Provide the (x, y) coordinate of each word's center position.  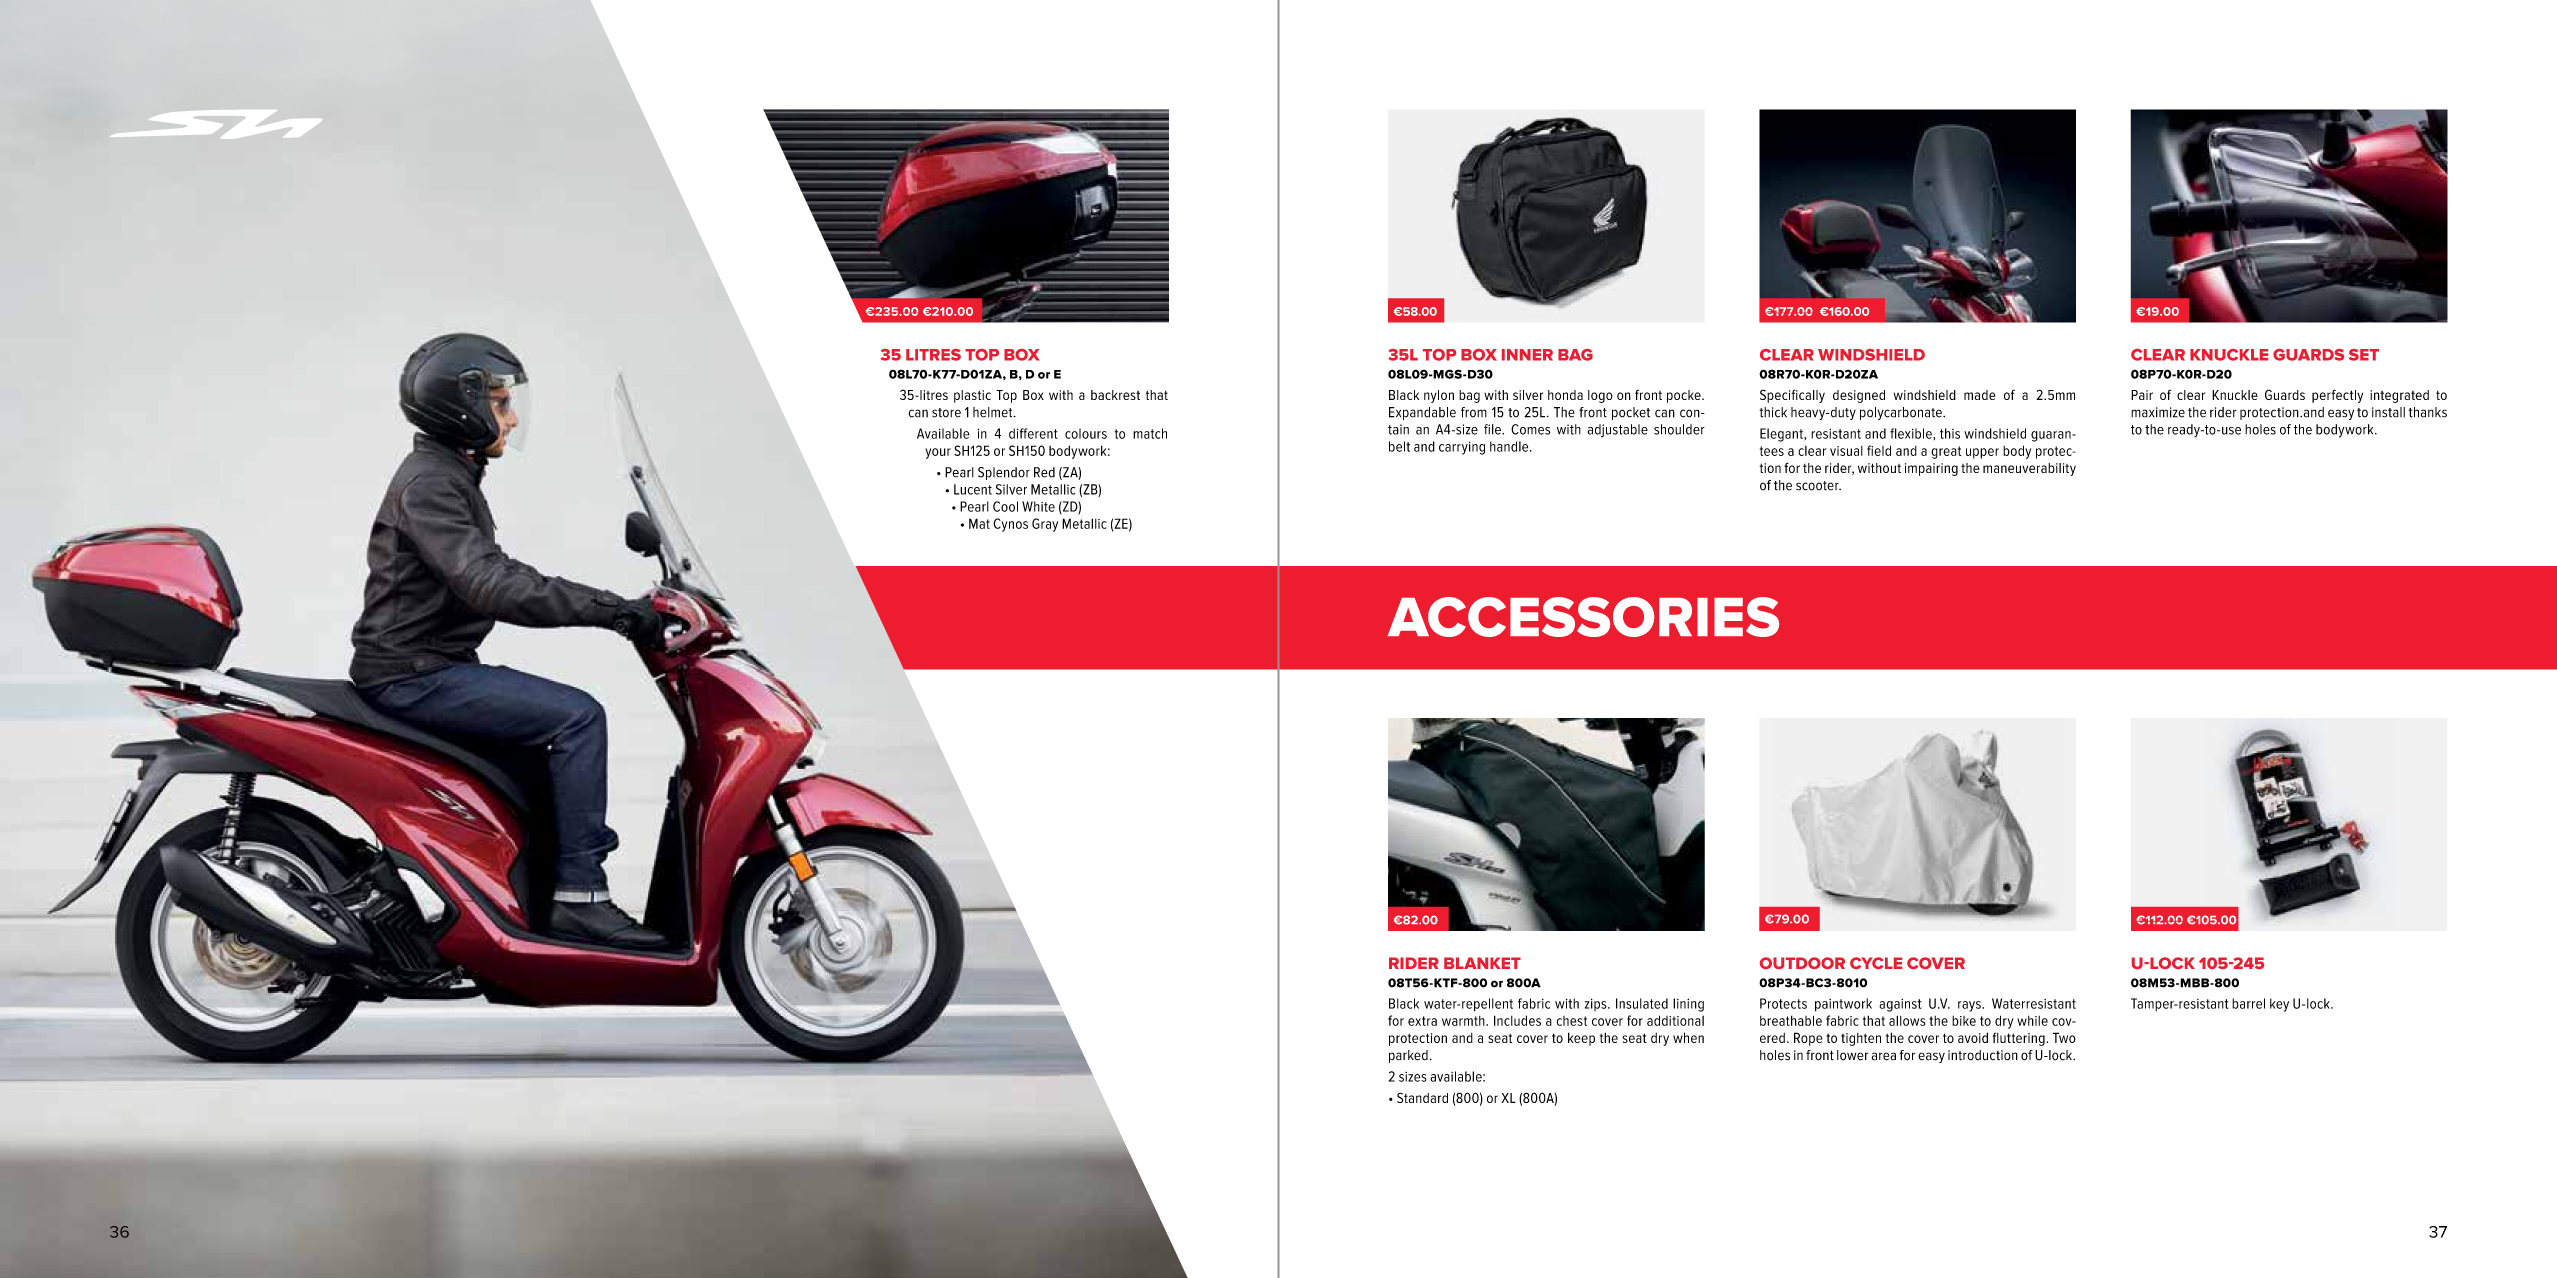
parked (1408, 1056)
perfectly (2337, 396)
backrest (1115, 395)
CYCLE (1876, 963)
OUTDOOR (1802, 963)
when (1688, 1037)
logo (1600, 396)
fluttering (2020, 1039)
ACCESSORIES (1583, 617)
